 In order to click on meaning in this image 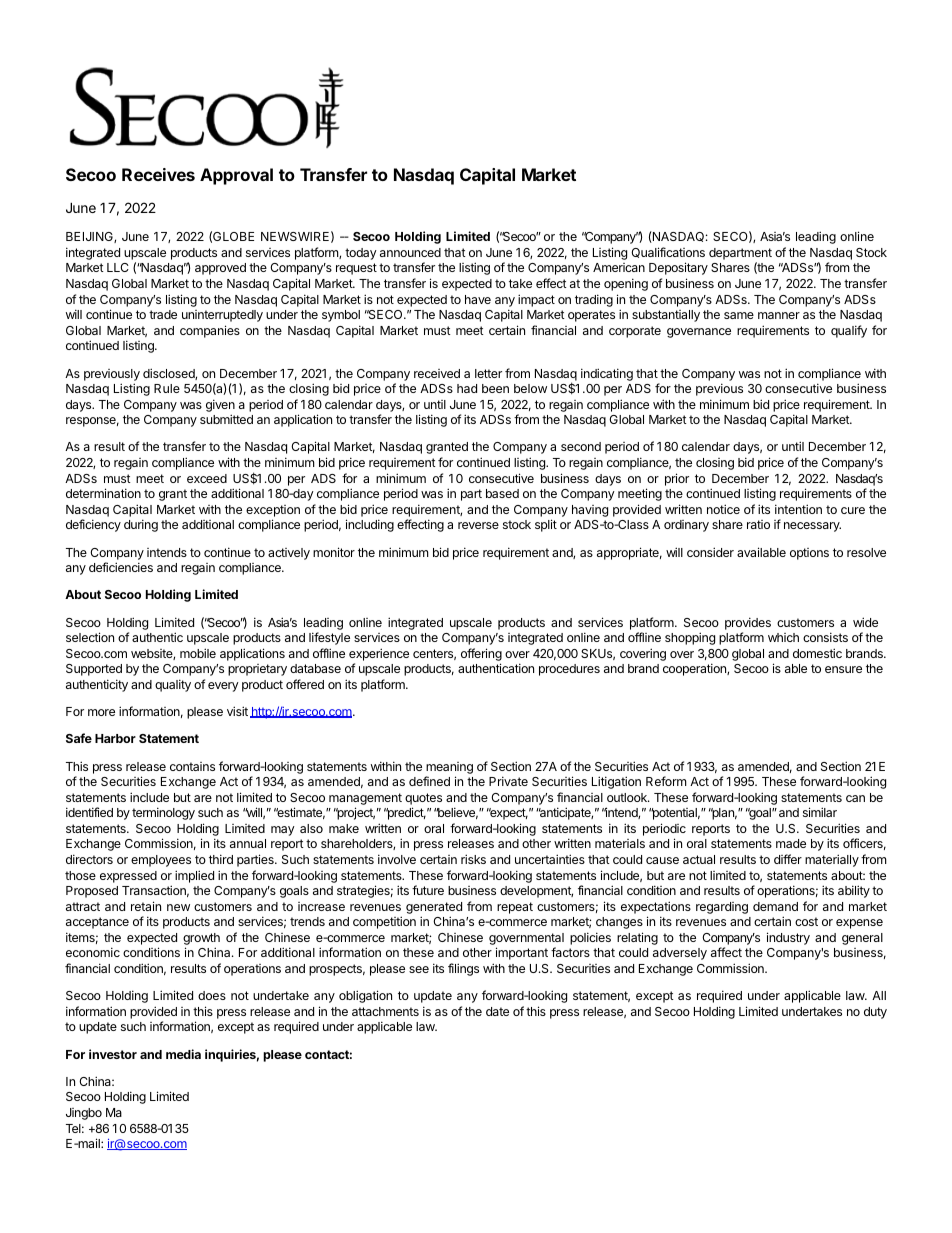, I will do `click(449, 768)`.
